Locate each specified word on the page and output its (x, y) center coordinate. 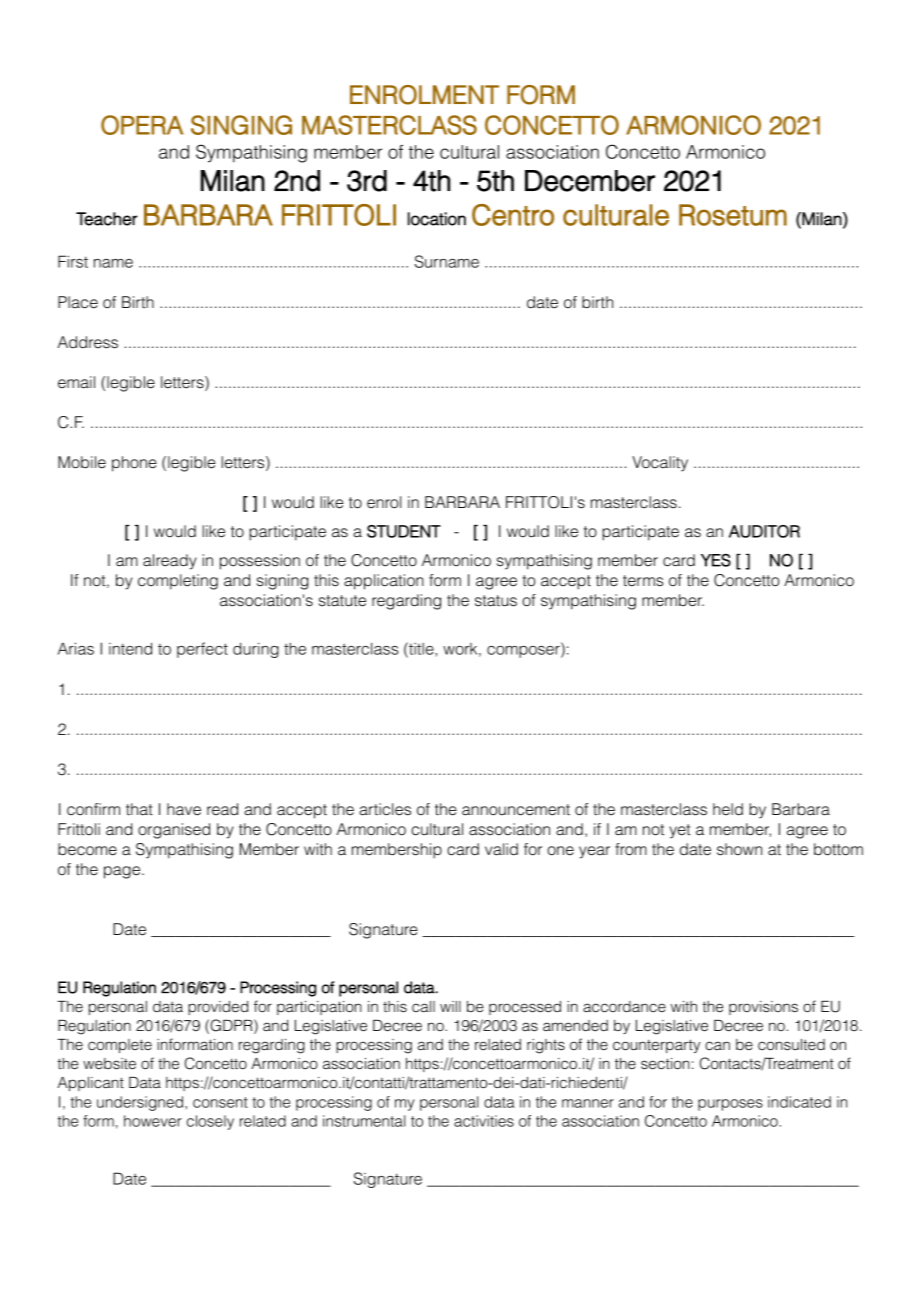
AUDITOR (764, 531)
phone (134, 464)
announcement (516, 810)
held (728, 809)
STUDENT (404, 531)
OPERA (142, 125)
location (437, 219)
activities (484, 1121)
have (184, 809)
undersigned (140, 1103)
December (590, 181)
